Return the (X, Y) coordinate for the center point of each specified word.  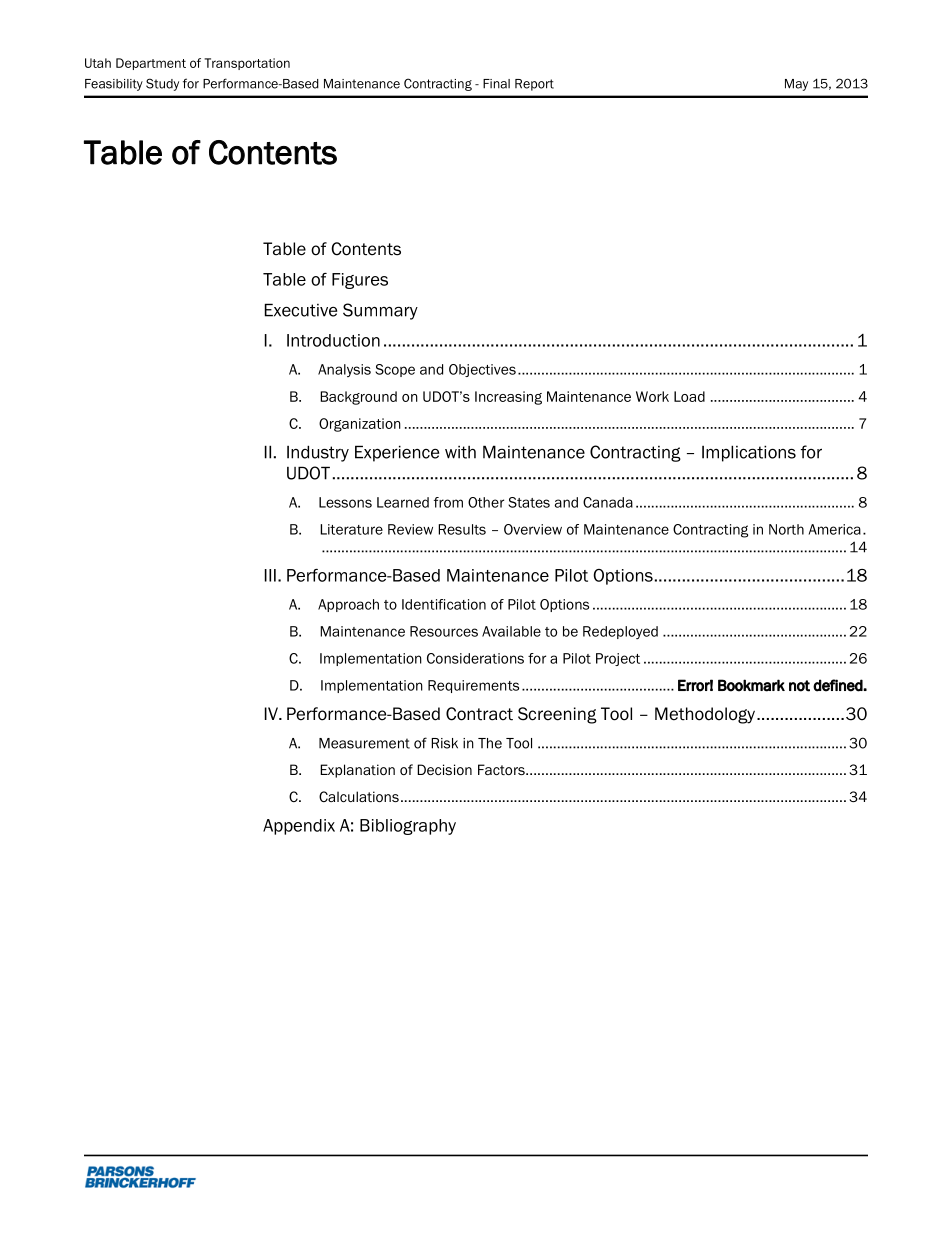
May (796, 85)
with (460, 452)
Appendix (299, 827)
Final (496, 84)
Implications (749, 453)
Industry (318, 453)
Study (162, 84)
